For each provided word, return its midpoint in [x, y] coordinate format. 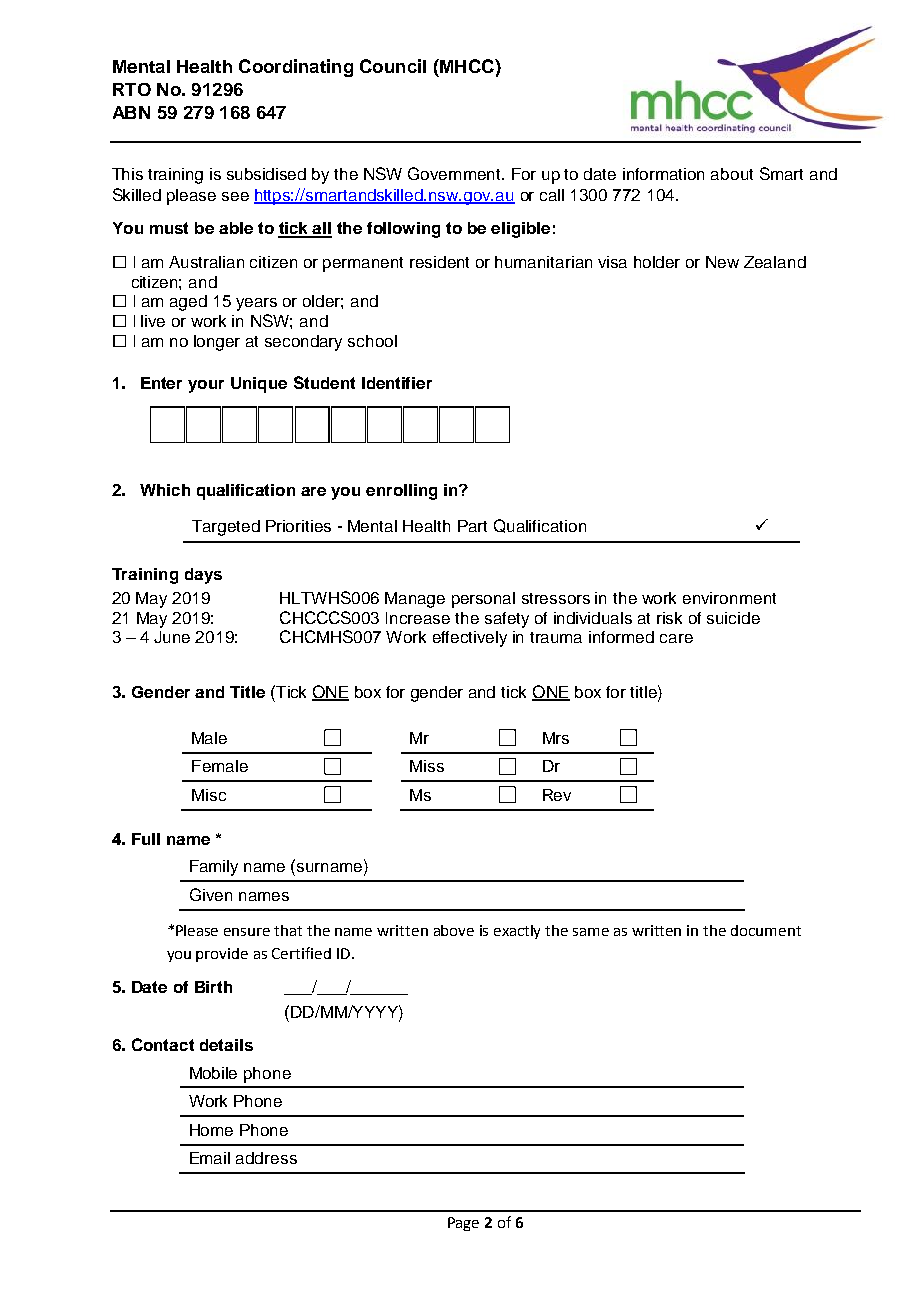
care [676, 638]
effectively [470, 639]
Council [393, 66]
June [172, 637]
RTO [132, 89]
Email [210, 1158]
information [663, 174]
